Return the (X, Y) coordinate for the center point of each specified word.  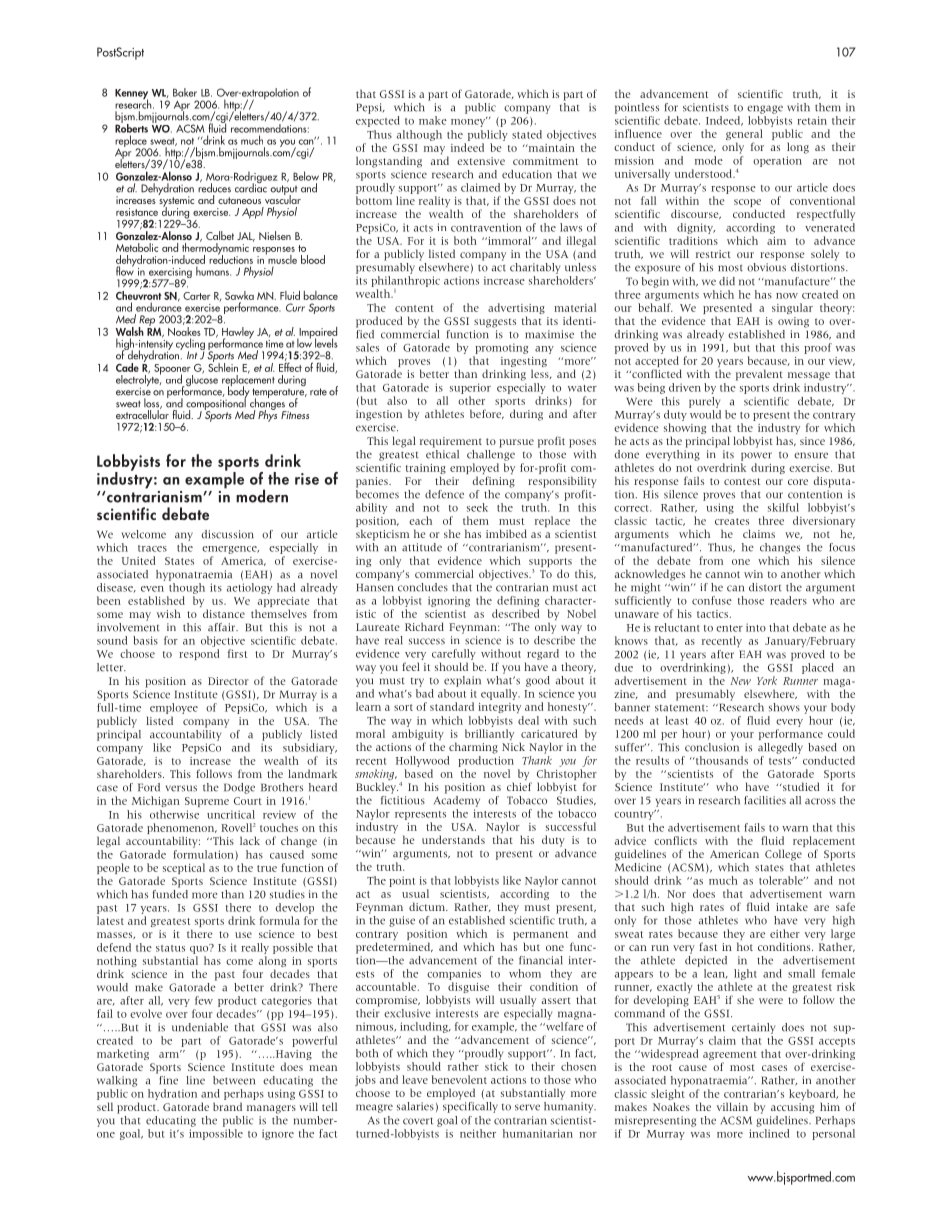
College (783, 855)
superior (470, 388)
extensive (481, 161)
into (756, 627)
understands (453, 839)
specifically (470, 1107)
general (744, 136)
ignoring (449, 601)
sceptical (184, 868)
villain (732, 1106)
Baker (185, 92)
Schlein (223, 366)
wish (169, 613)
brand (227, 1106)
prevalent (759, 375)
